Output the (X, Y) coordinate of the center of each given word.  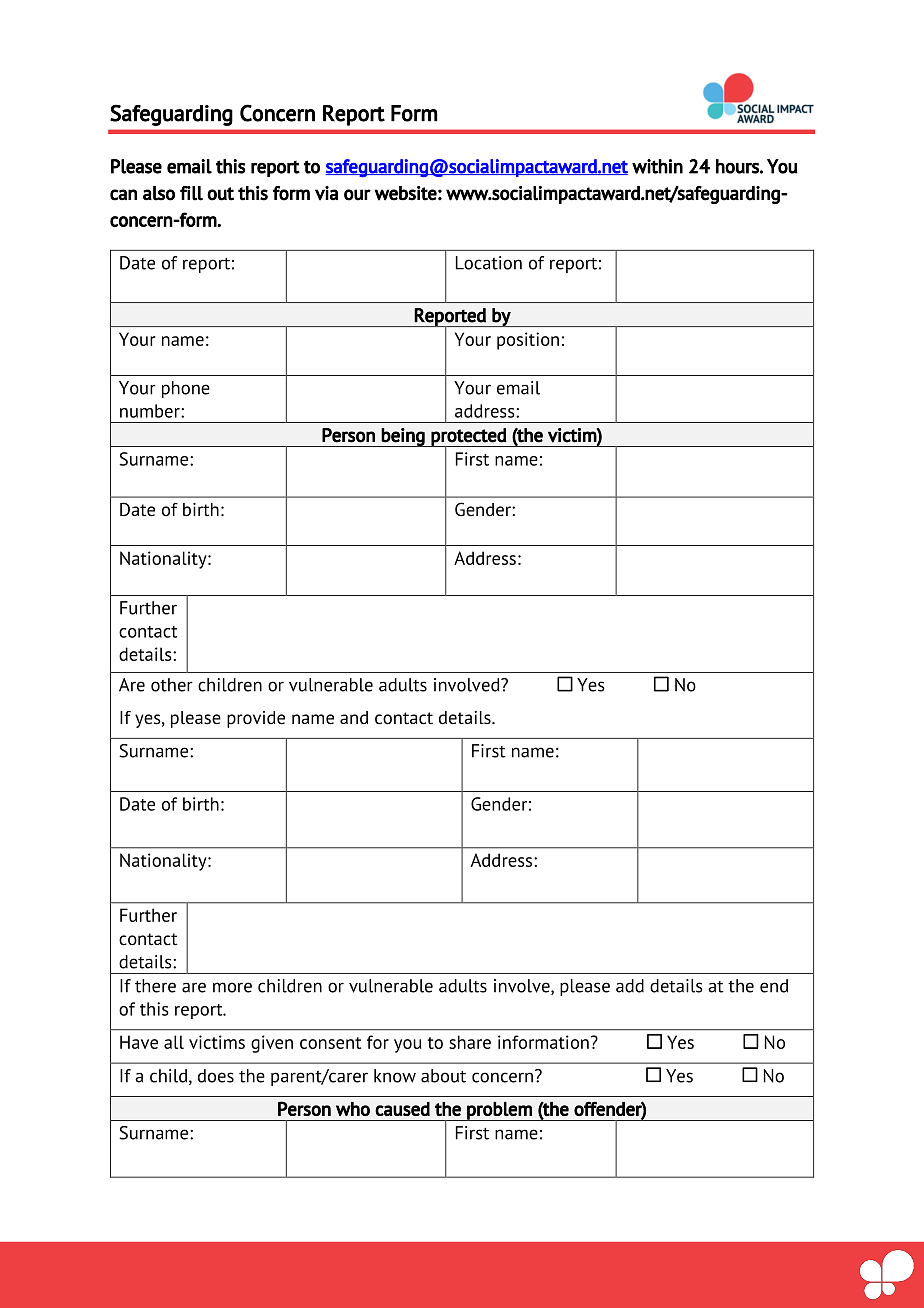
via (326, 193)
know (395, 1076)
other (172, 685)
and (354, 717)
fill (191, 193)
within (657, 166)
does (216, 1076)
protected (469, 438)
